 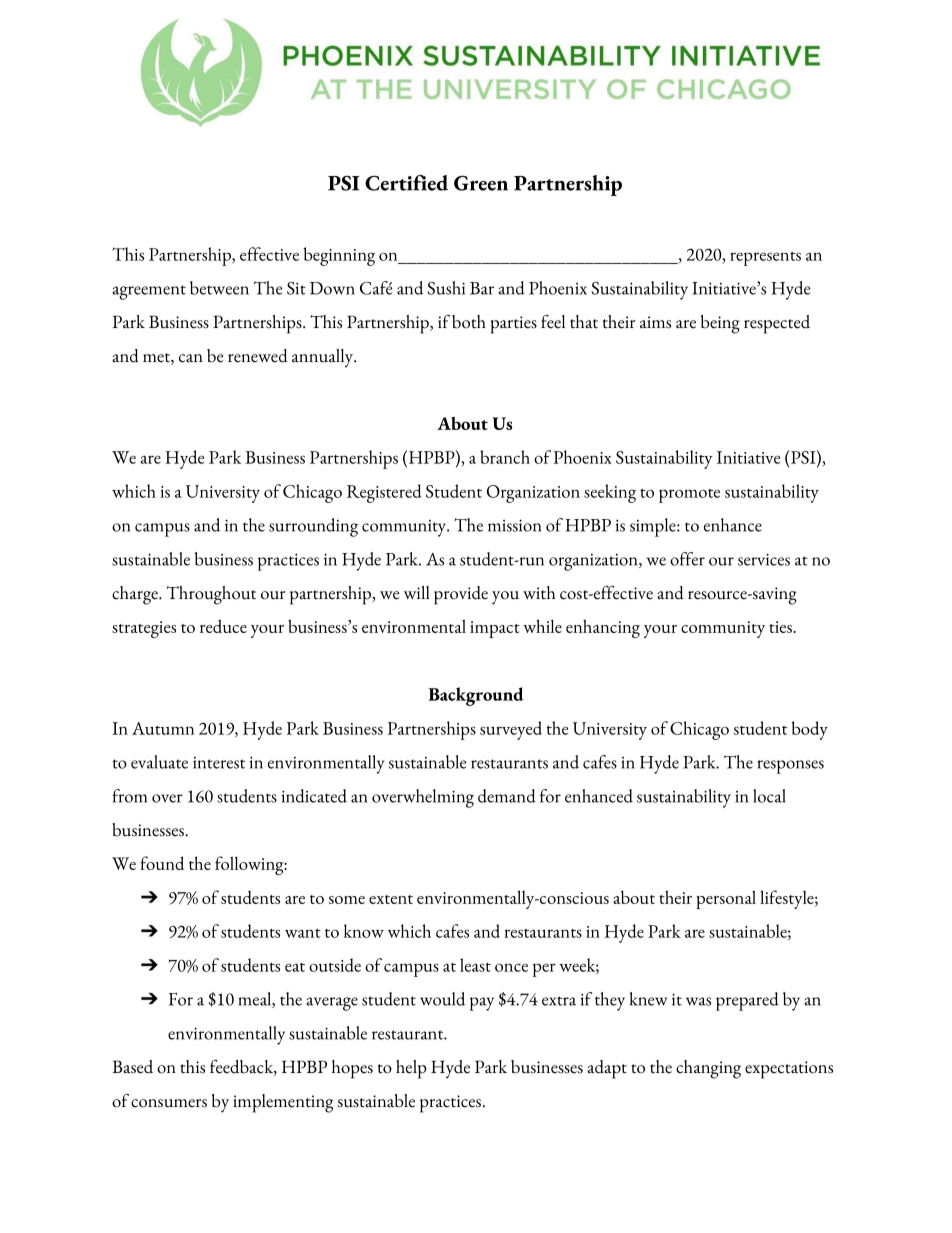 I want to click on between, so click(x=219, y=288).
